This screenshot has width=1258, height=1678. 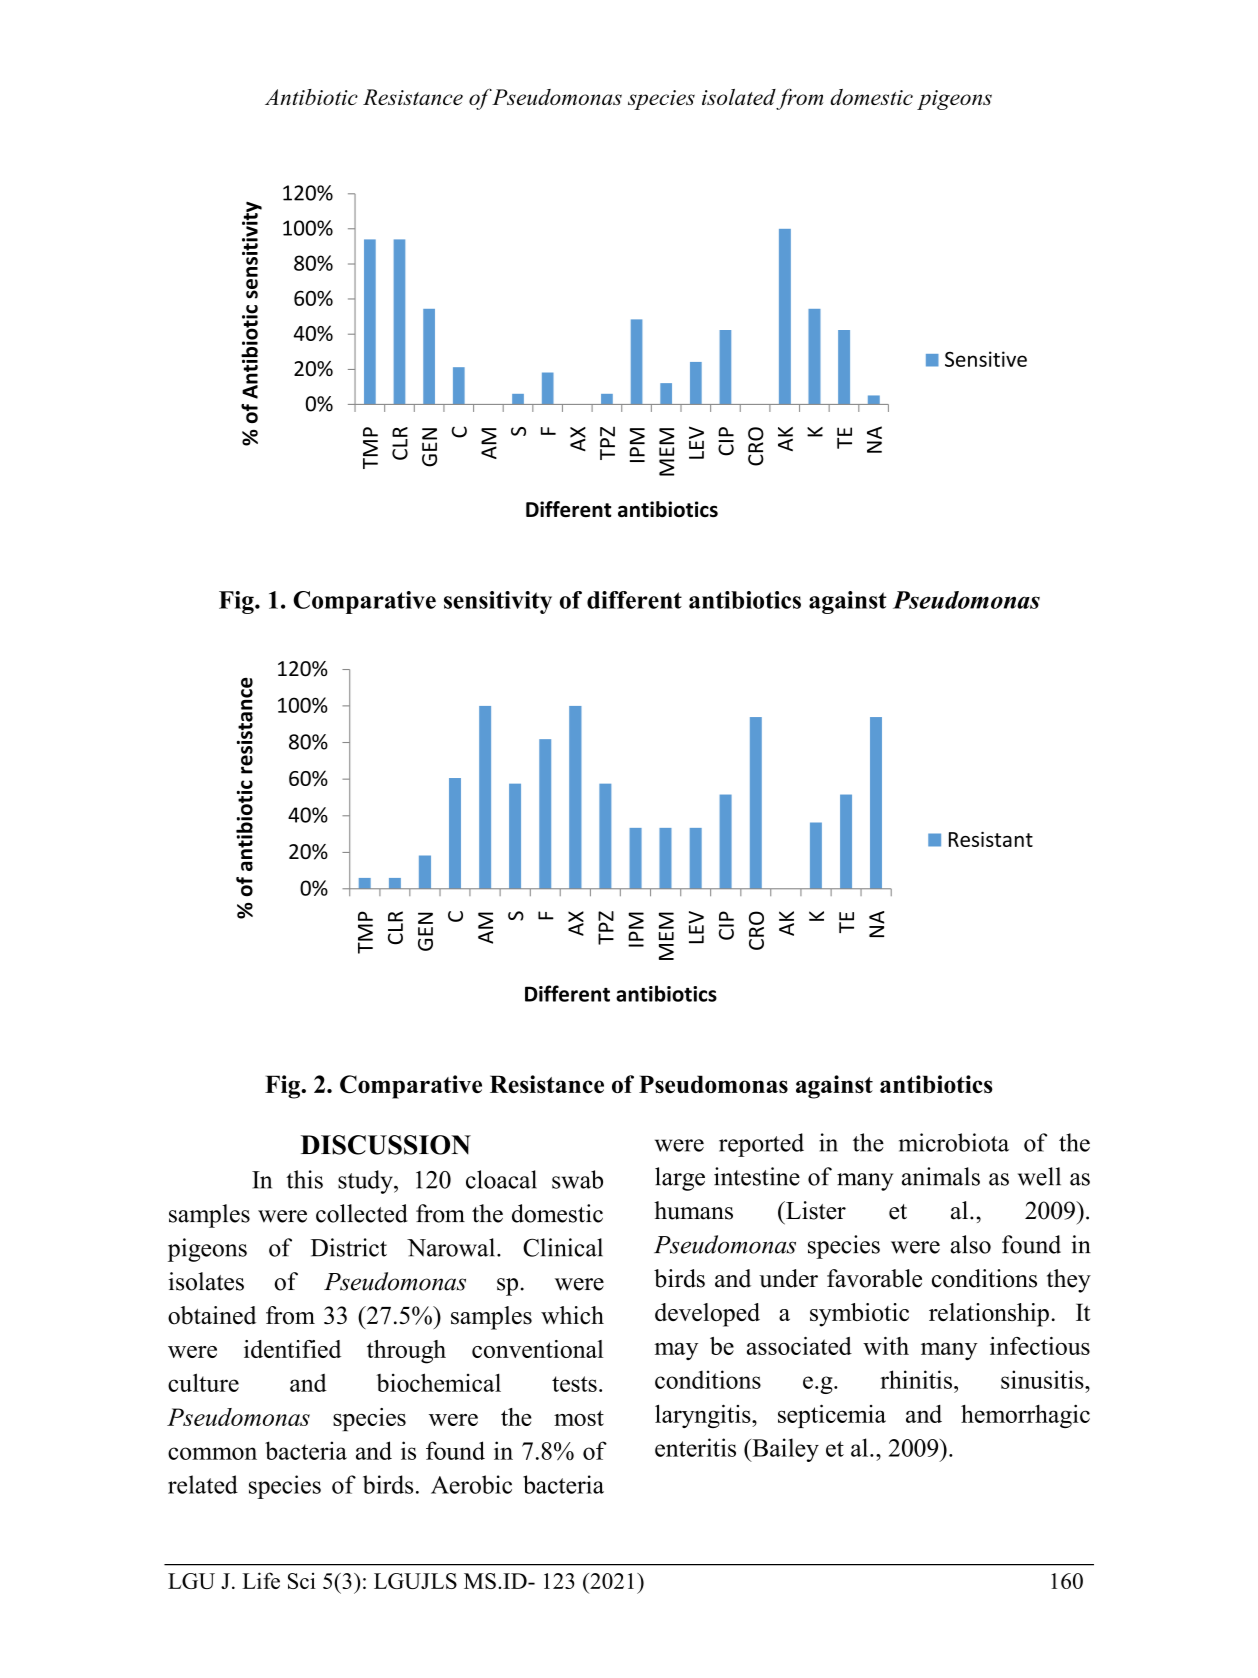 I want to click on isolated, so click(x=739, y=97).
